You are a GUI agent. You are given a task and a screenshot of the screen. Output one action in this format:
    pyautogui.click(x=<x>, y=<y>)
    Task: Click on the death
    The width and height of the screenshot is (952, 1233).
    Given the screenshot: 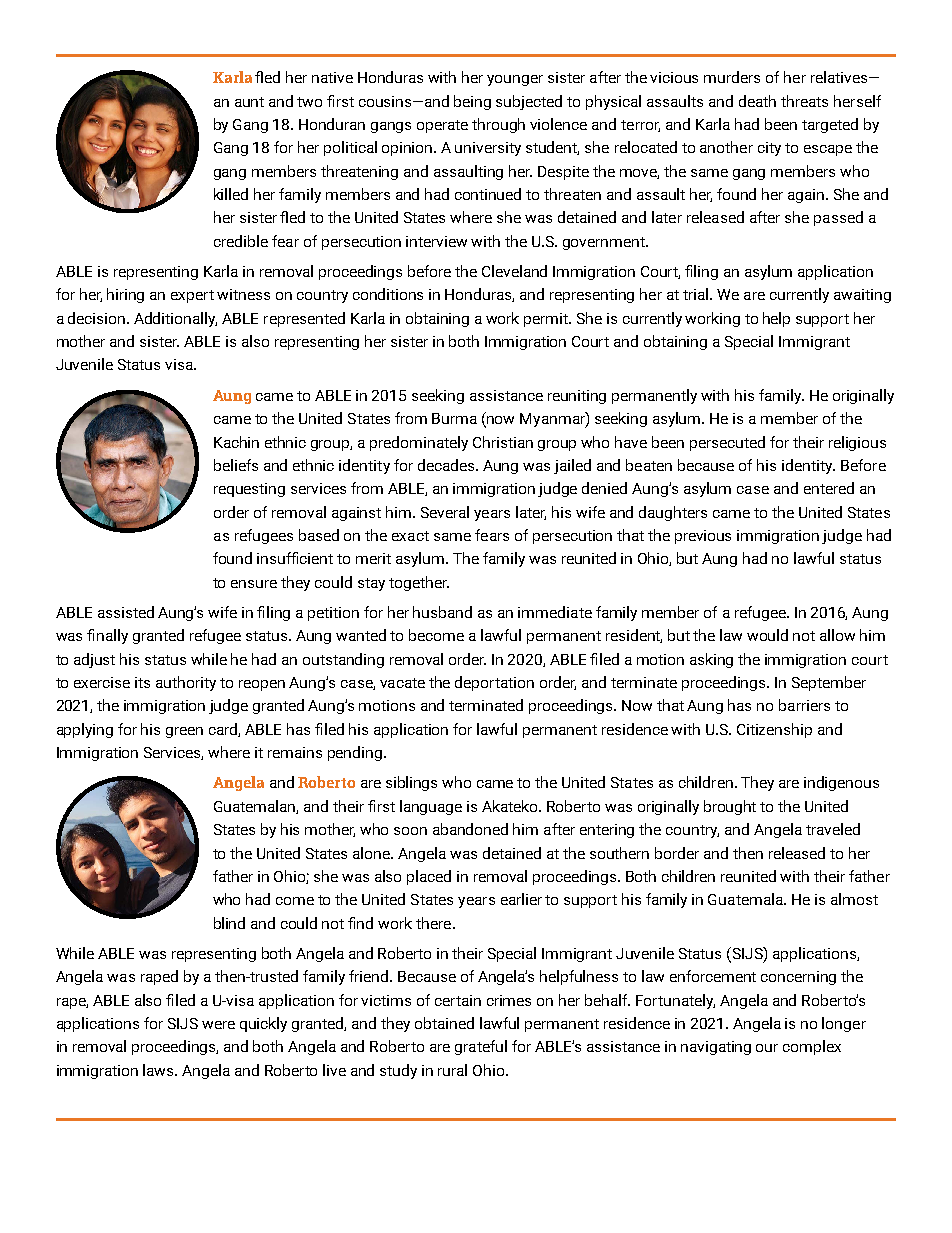 What is the action you would take?
    pyautogui.click(x=757, y=101)
